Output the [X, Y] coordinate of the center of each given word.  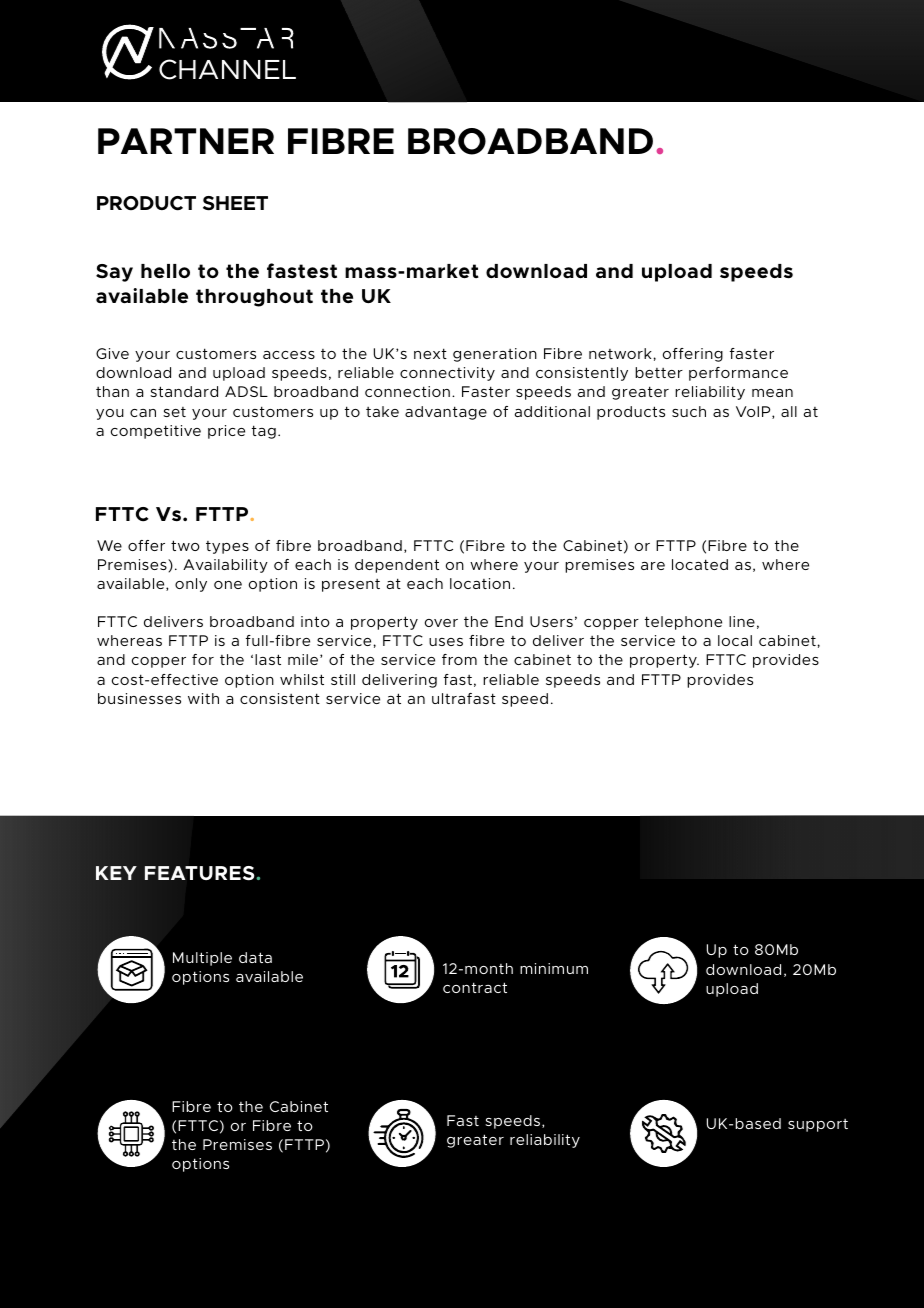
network [620, 353]
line [742, 621]
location [480, 583]
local [735, 640]
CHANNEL [227, 69]
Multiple [202, 959]
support [818, 1125]
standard [184, 391]
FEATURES [199, 873]
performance [738, 374]
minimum [554, 968]
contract [475, 987]
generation [495, 355]
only [191, 585]
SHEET [235, 203]
